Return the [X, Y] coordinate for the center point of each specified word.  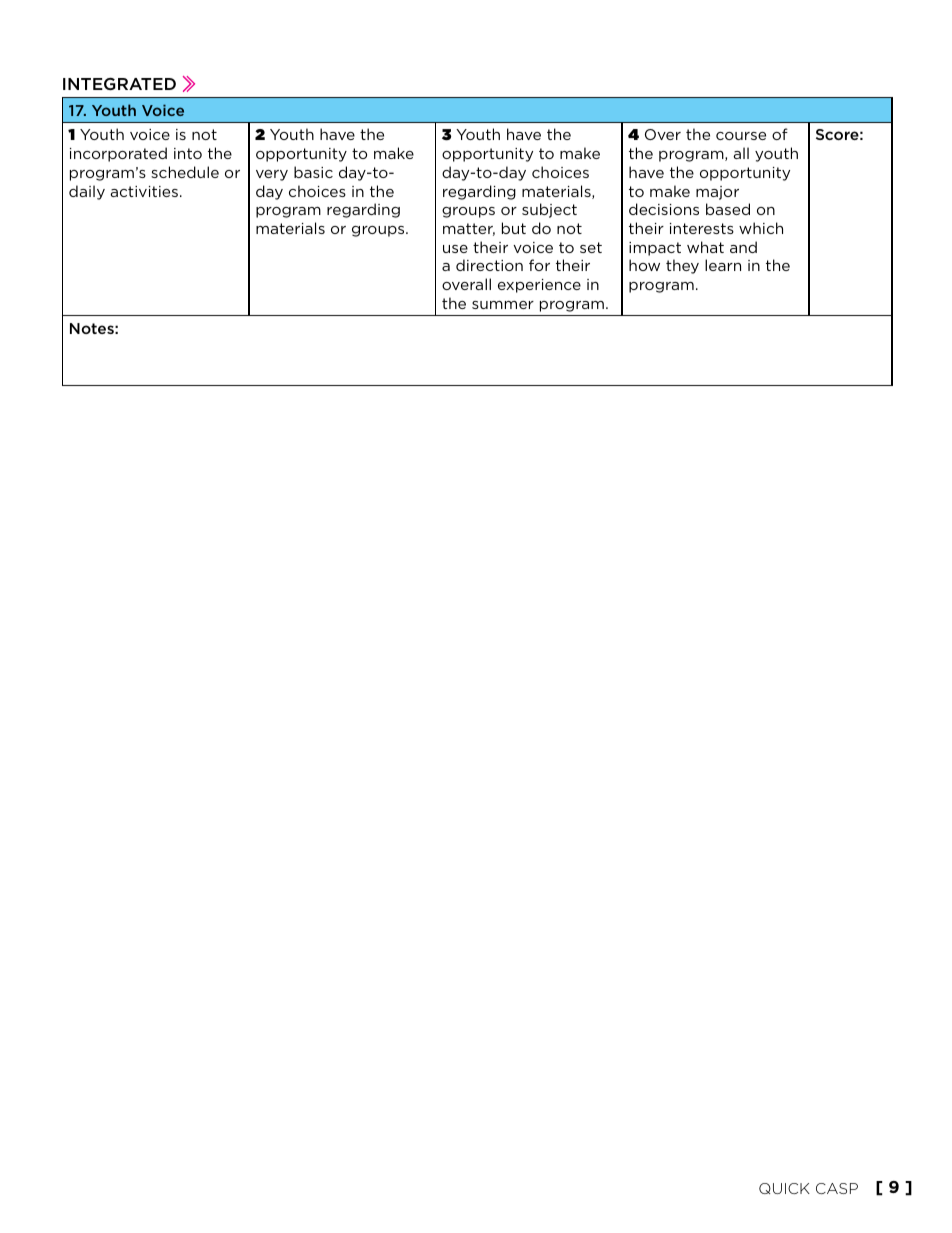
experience [539, 286]
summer [503, 305]
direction [489, 265]
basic [313, 172]
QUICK [784, 1188]
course [741, 136]
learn [723, 265]
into [188, 153]
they [682, 266]
